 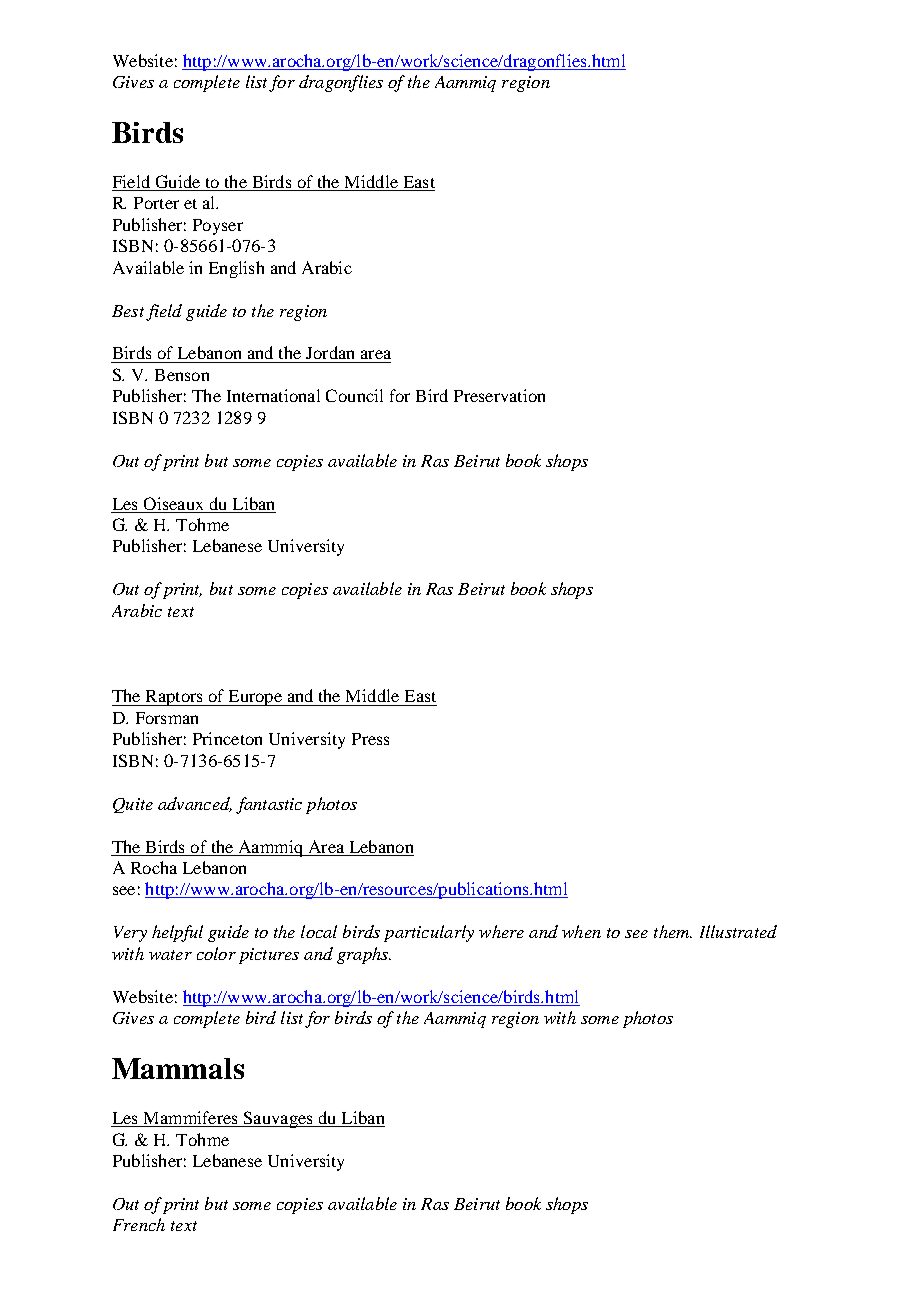 I want to click on them, so click(x=673, y=931).
